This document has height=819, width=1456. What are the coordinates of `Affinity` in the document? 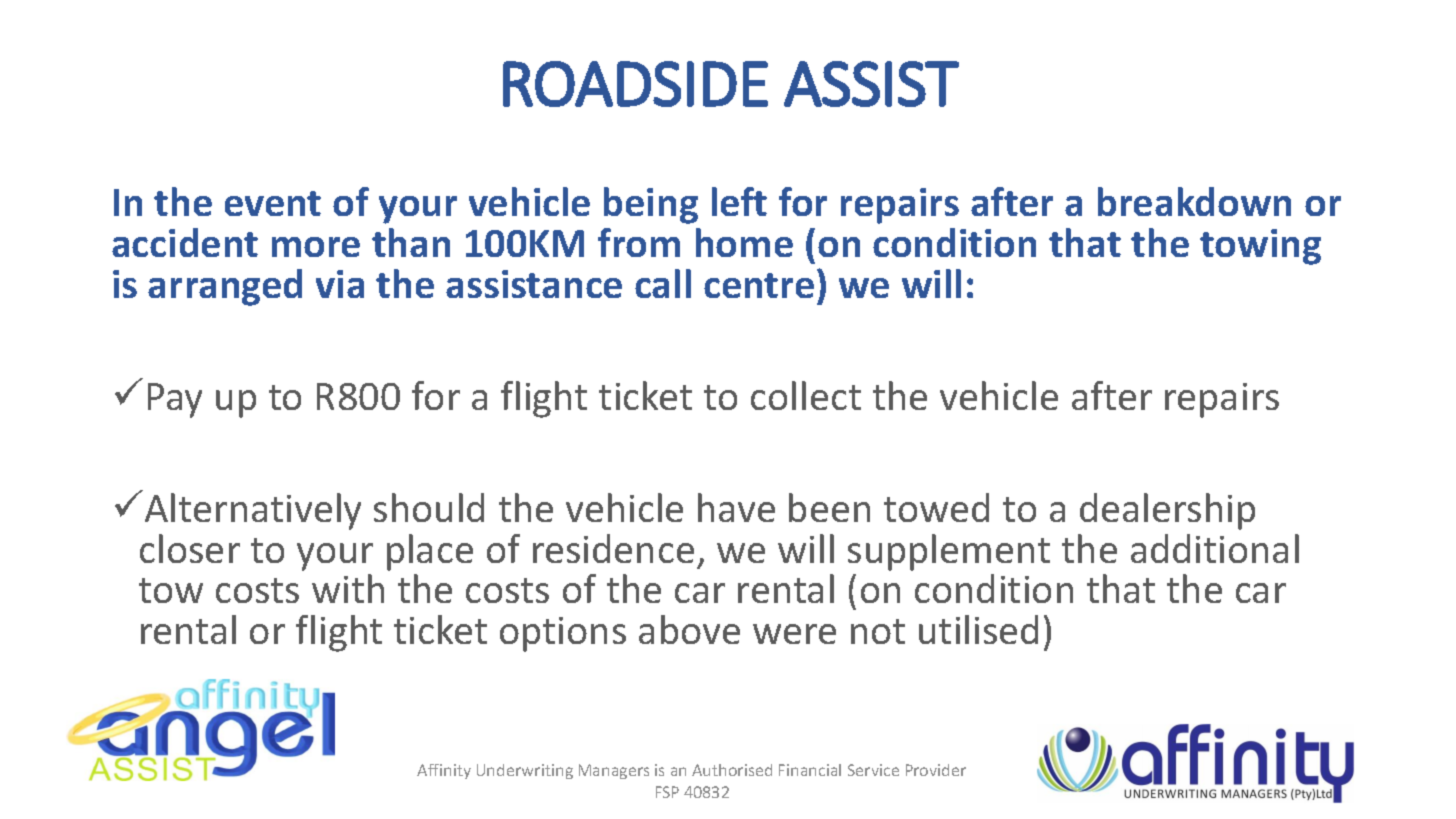 It's located at (444, 771).
